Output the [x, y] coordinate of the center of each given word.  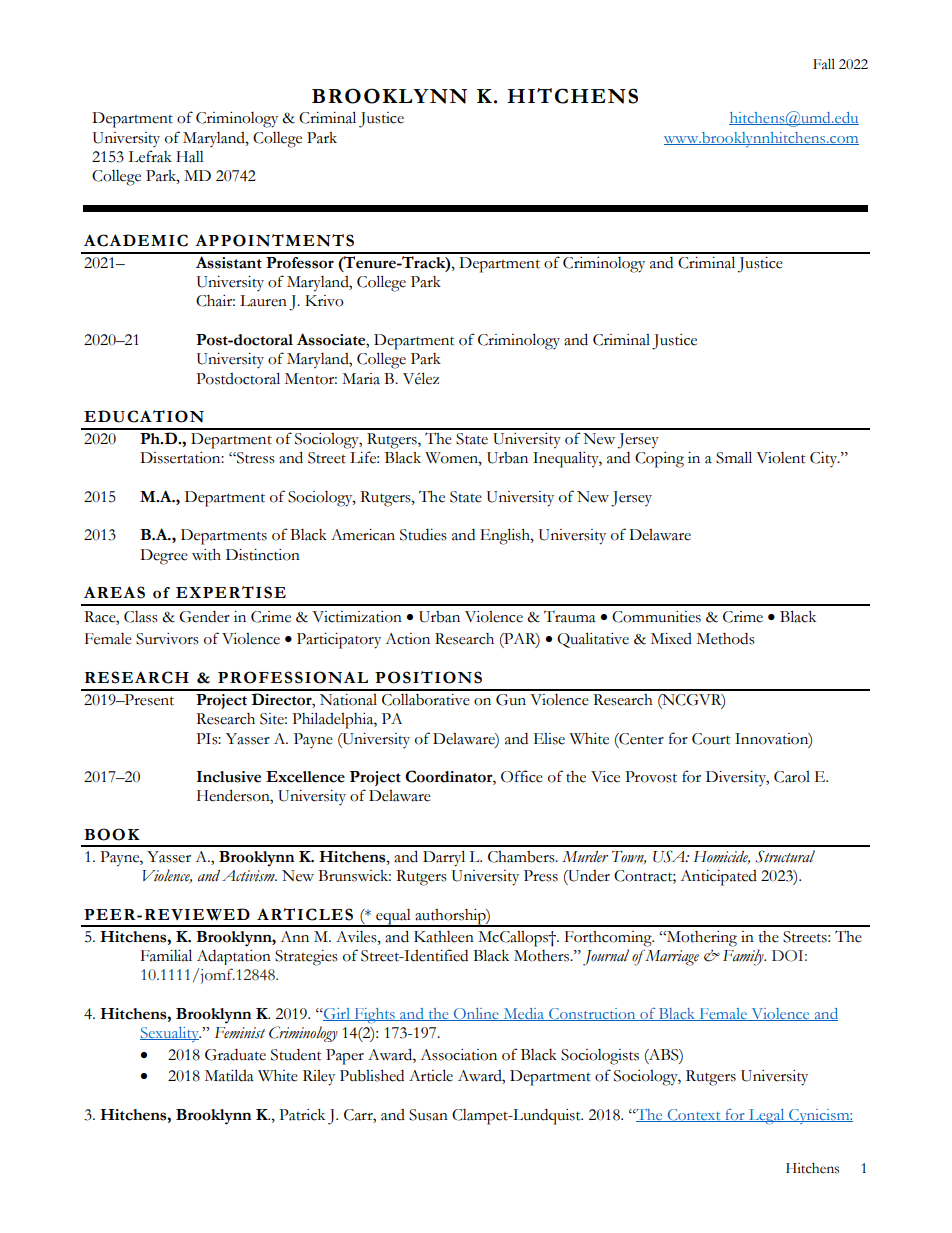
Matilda [229, 1075]
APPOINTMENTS [274, 240]
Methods [726, 639]
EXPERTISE [231, 592]
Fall [824, 64]
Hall [190, 157]
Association [458, 1055]
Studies [423, 535]
